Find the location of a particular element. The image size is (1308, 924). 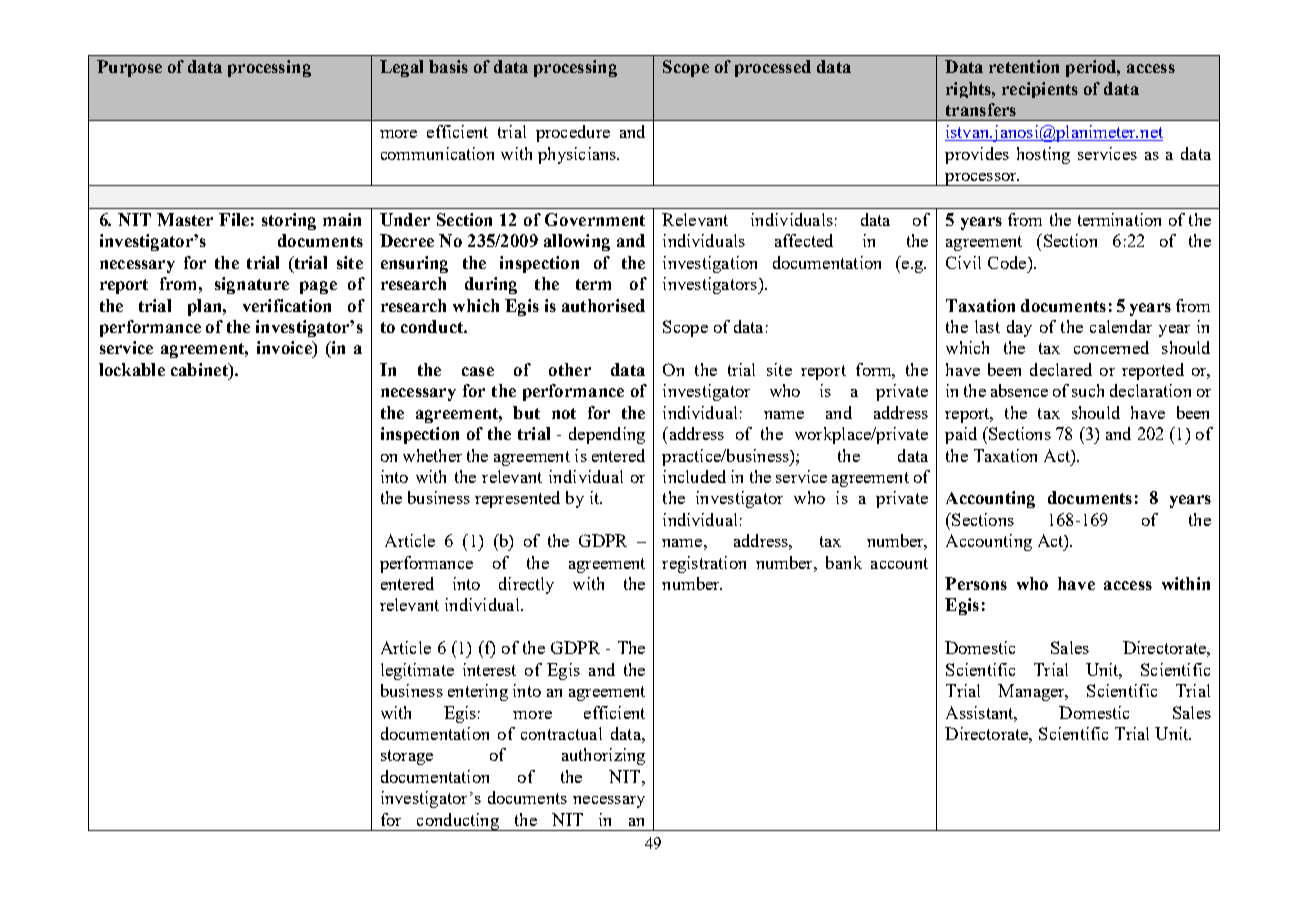

paid is located at coordinates (961, 435).
